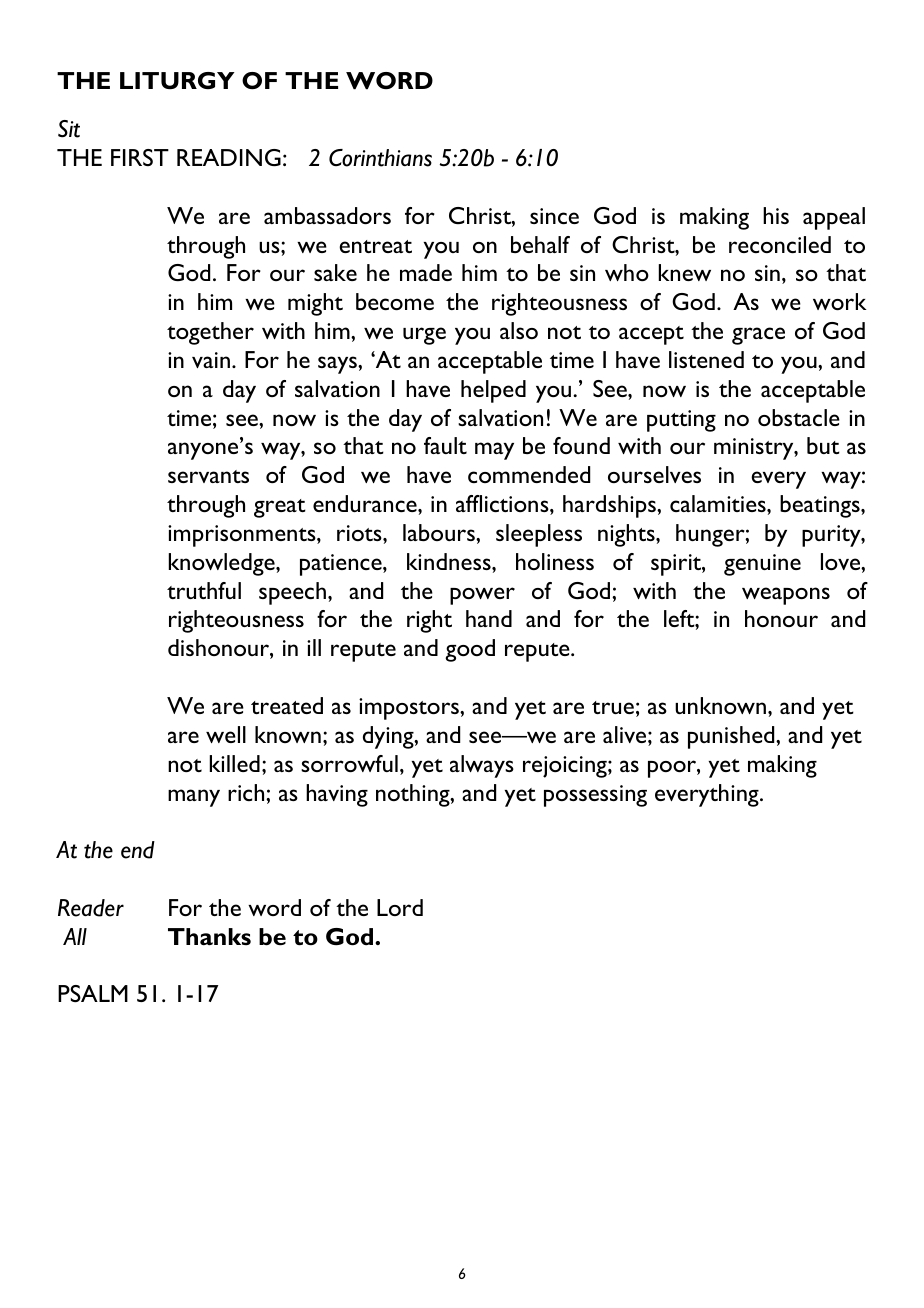 The height and width of the screenshot is (1308, 924). I want to click on knowledge, so click(223, 564).
